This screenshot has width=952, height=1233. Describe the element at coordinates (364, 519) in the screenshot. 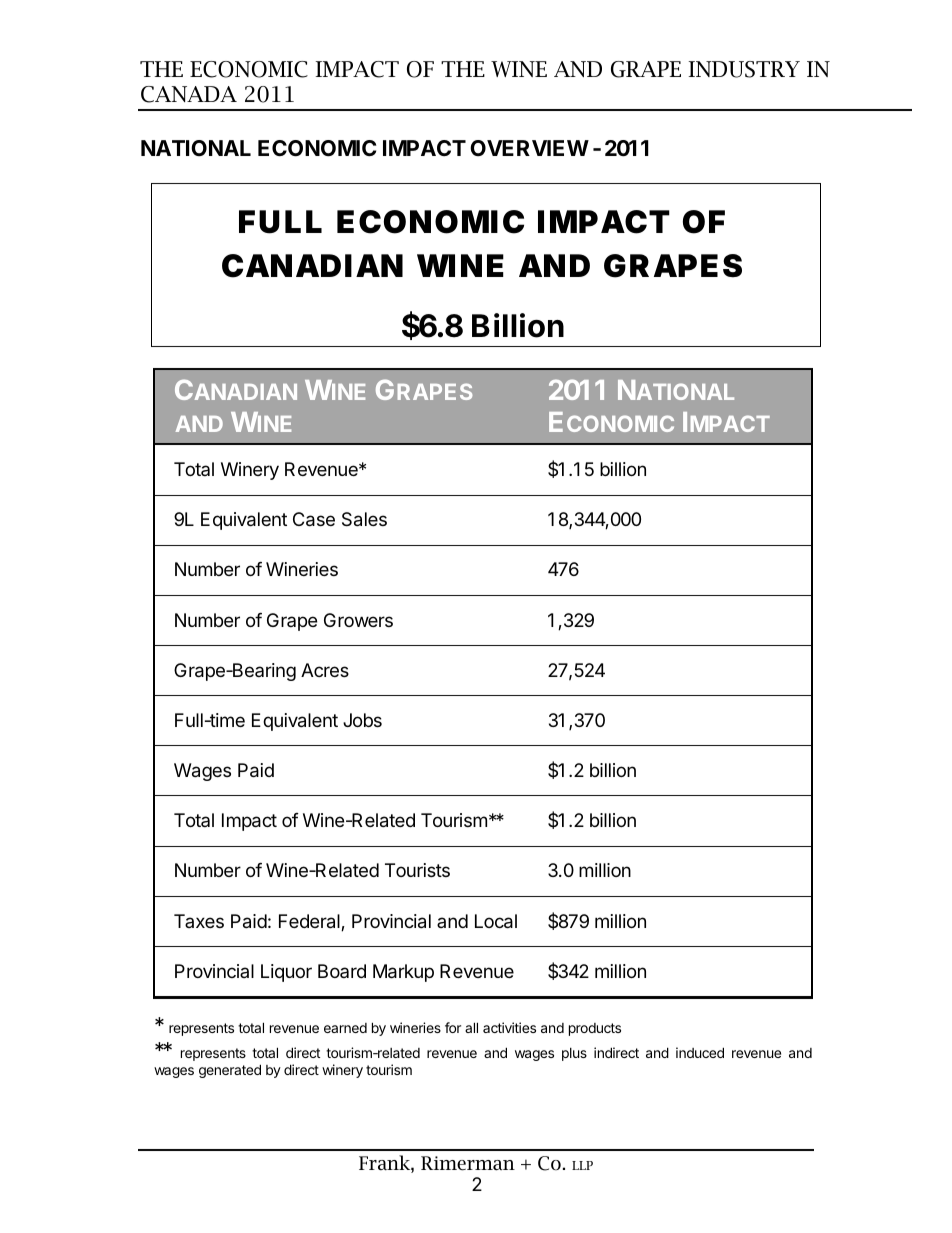

I see `Sales` at that location.
